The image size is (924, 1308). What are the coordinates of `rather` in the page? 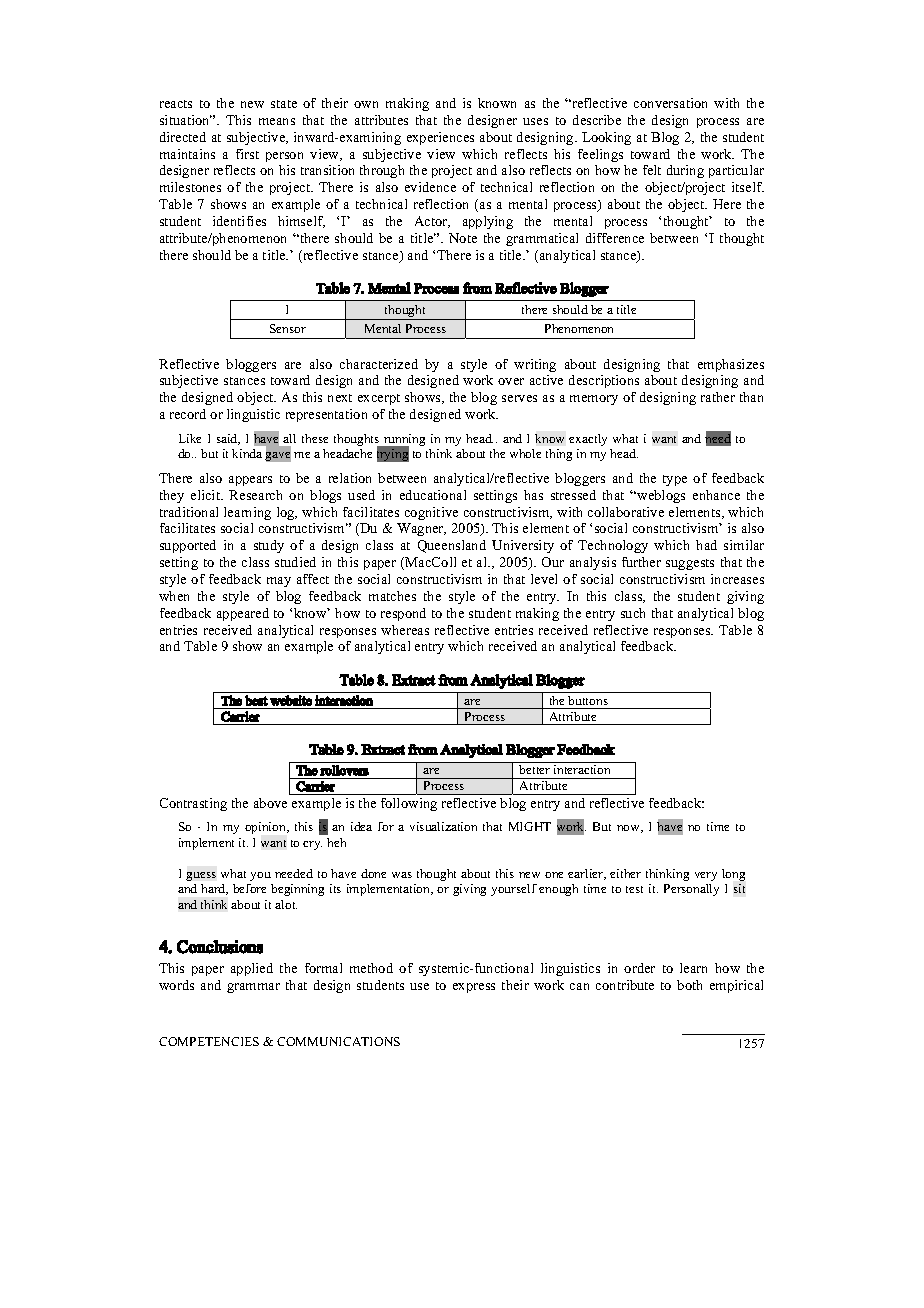 It's located at (718, 397).
